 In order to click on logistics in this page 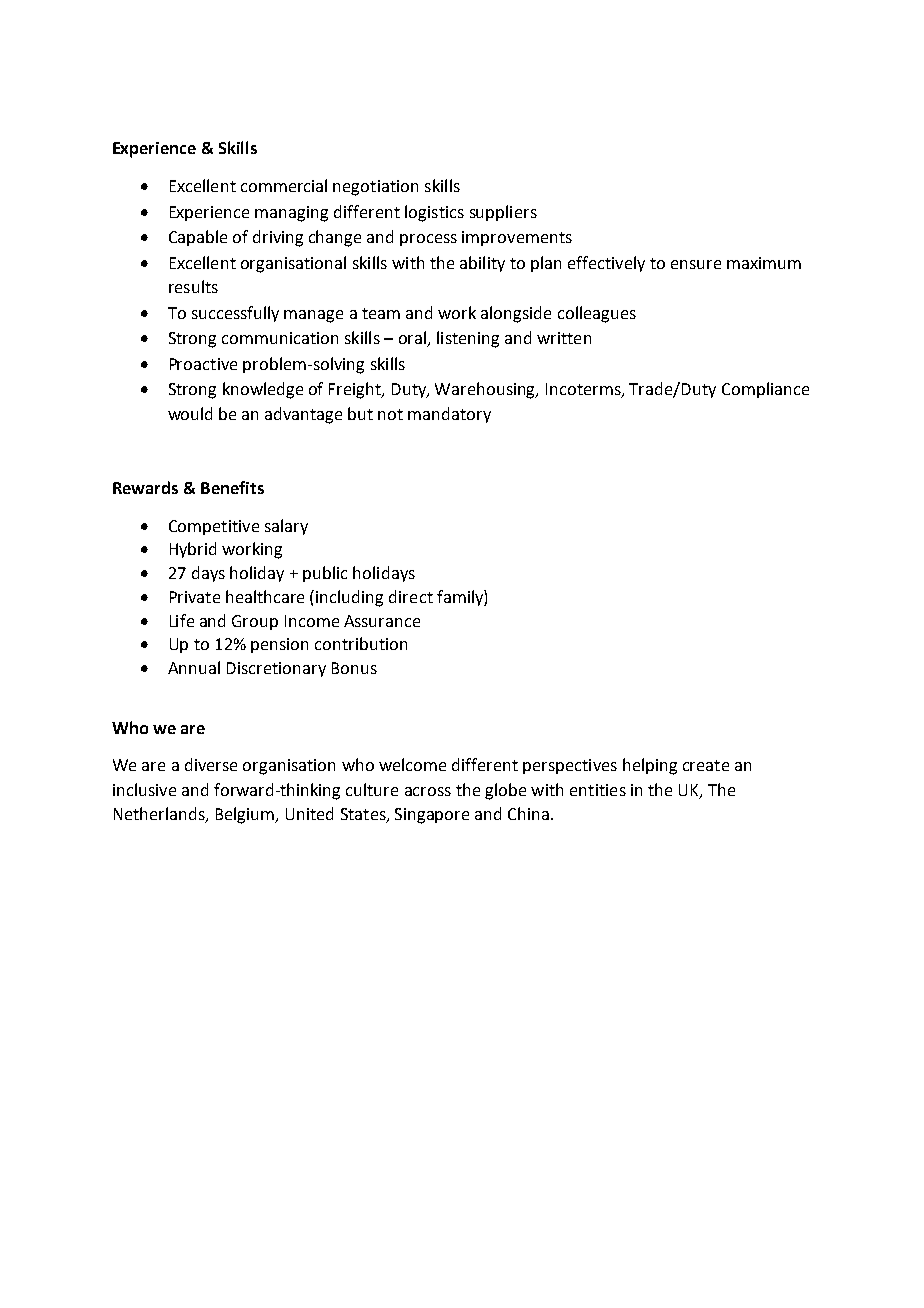, I will do `click(434, 213)`.
